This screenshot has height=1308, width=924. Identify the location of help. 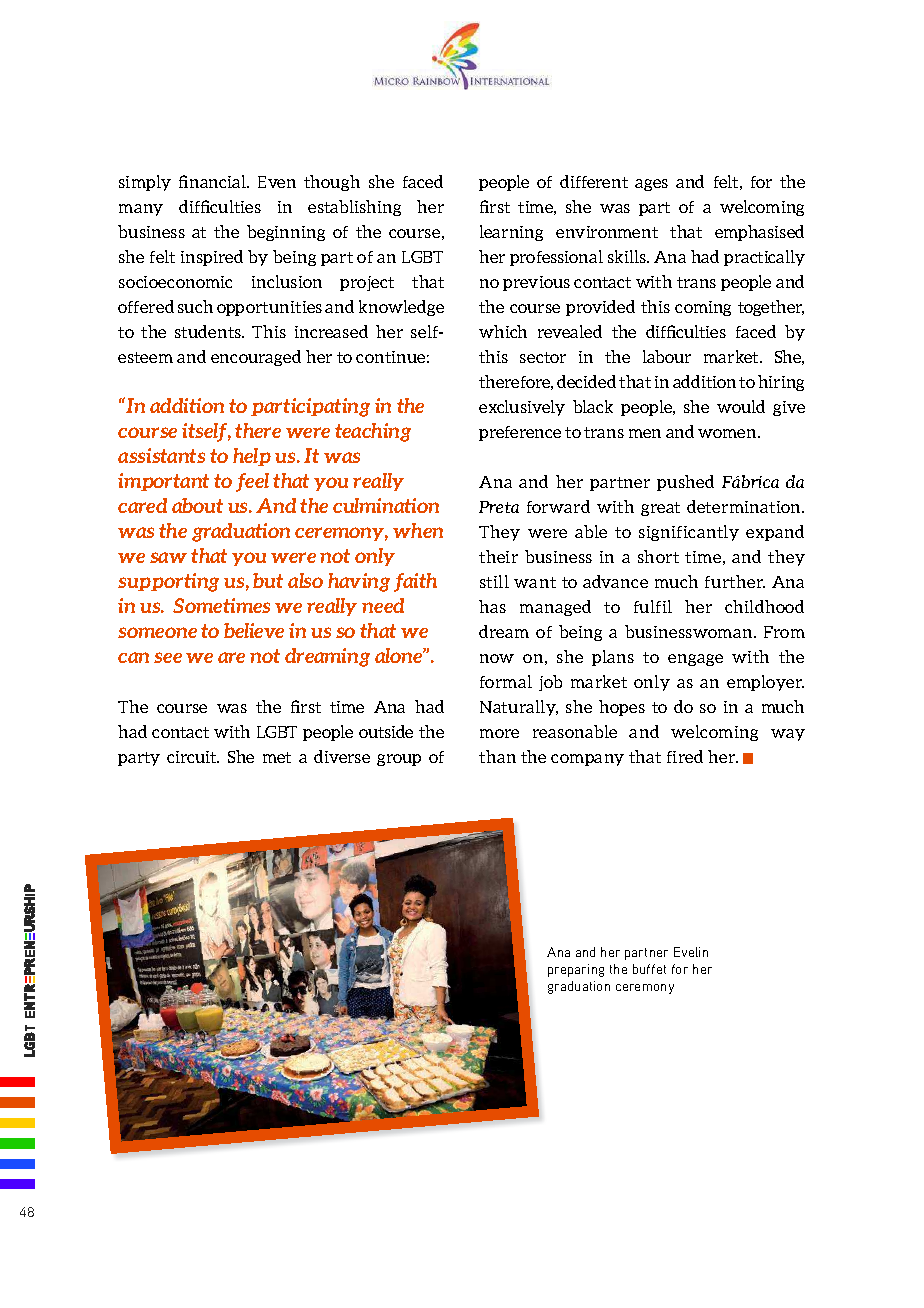
(252, 457).
